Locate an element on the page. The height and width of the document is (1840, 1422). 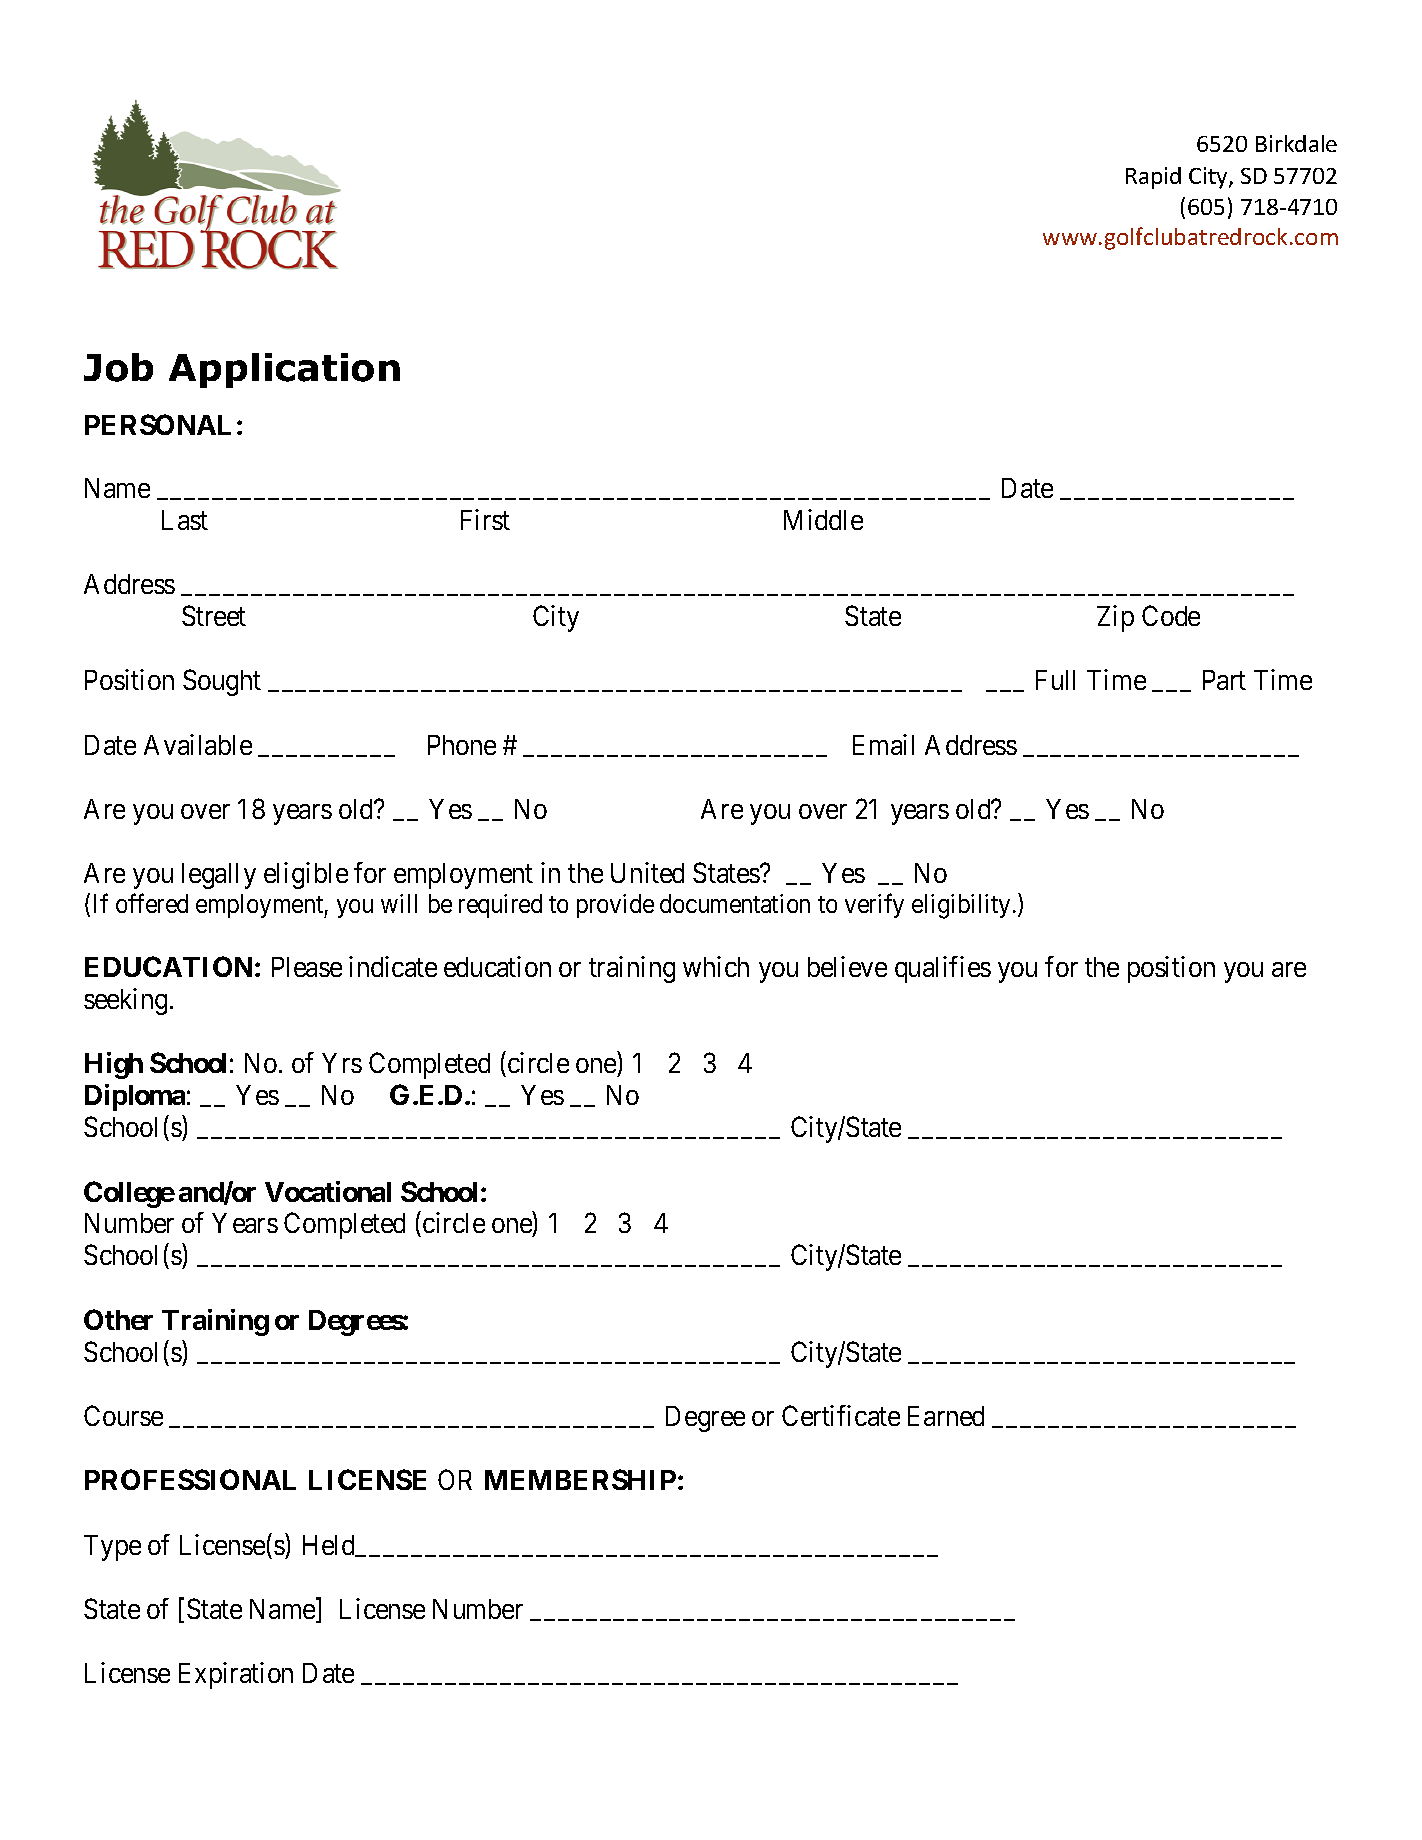
Phone is located at coordinates (462, 745).
